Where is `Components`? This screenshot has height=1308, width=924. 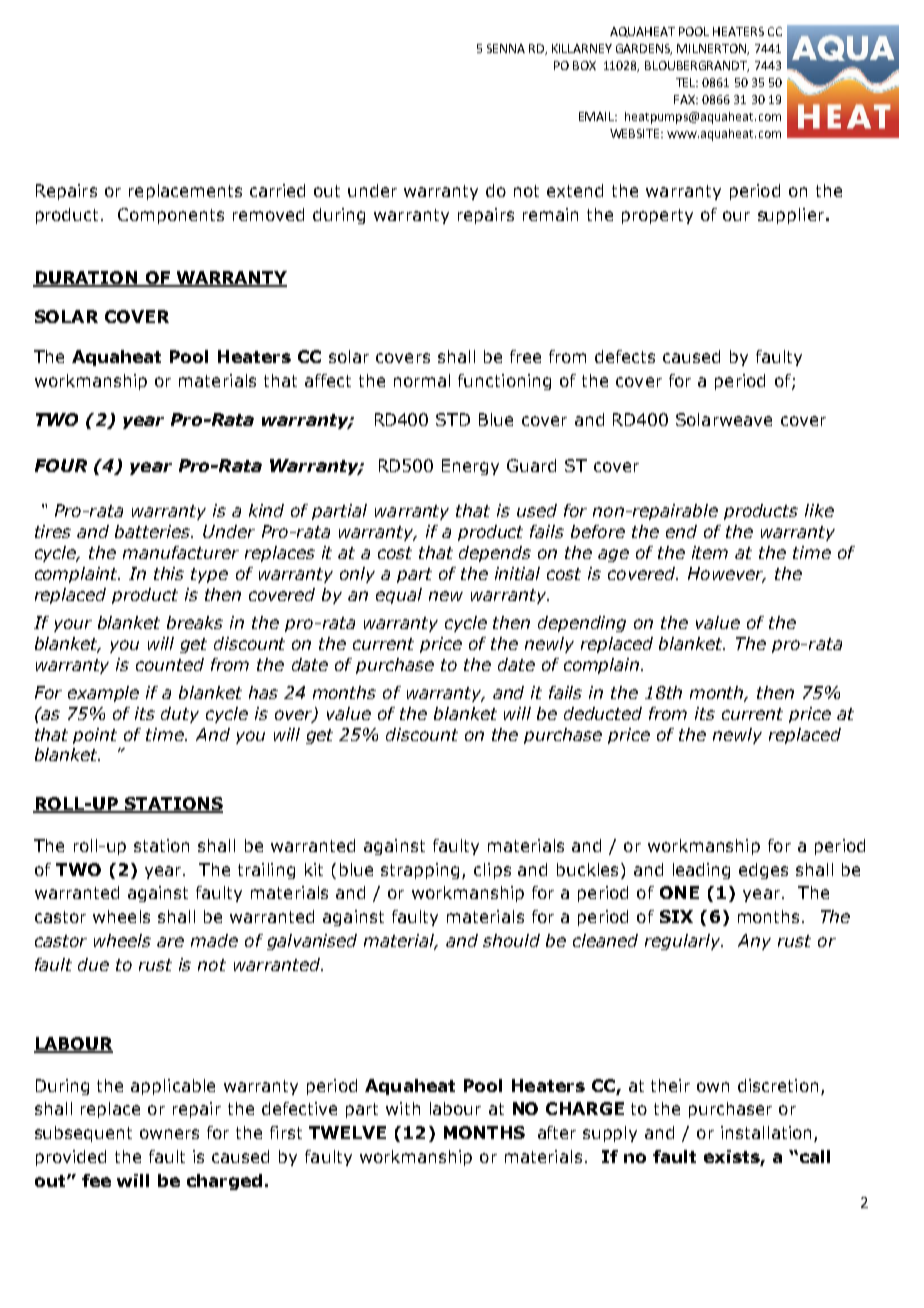 Components is located at coordinates (171, 216).
